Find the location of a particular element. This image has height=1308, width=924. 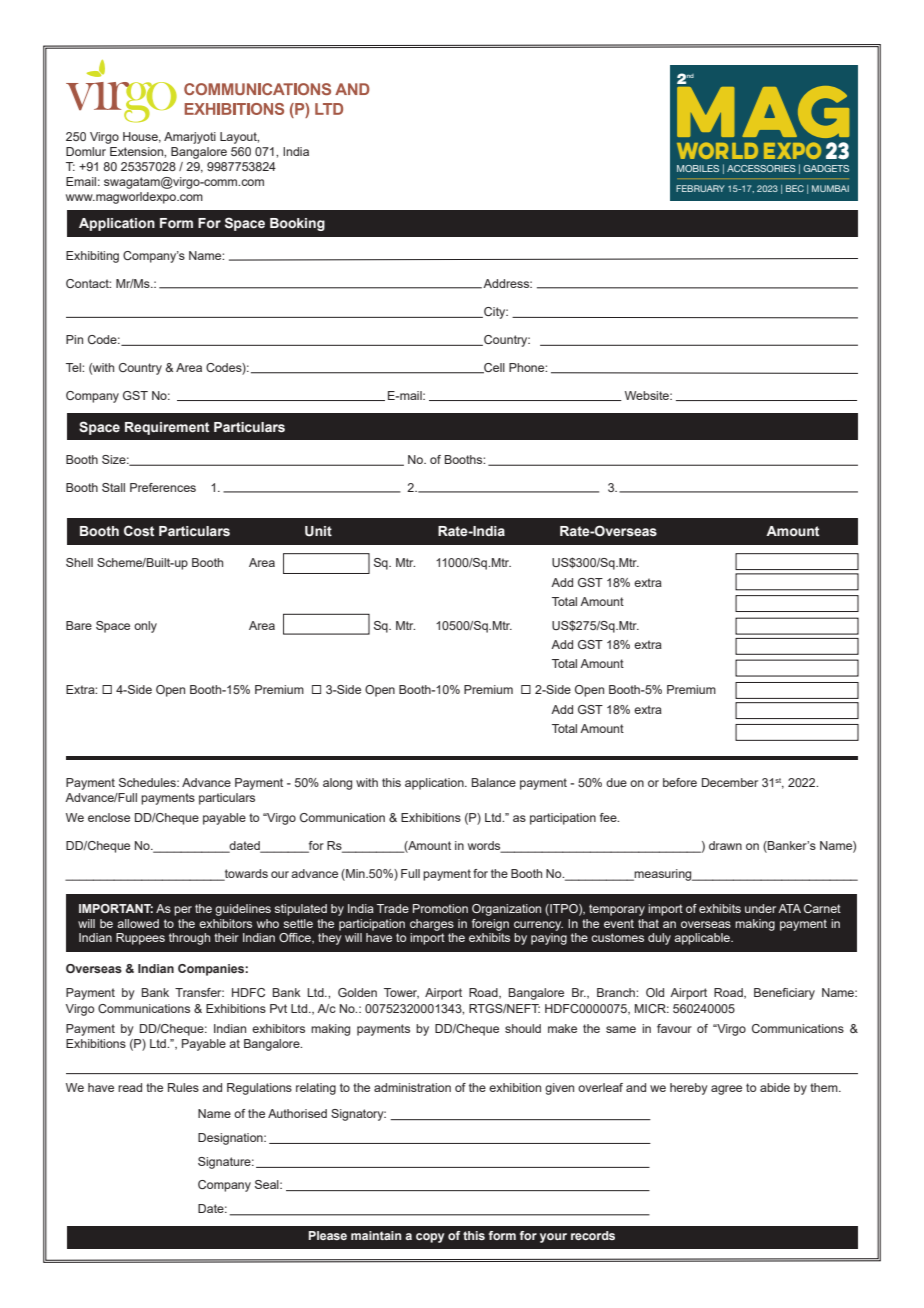

BEC is located at coordinates (795, 188).
